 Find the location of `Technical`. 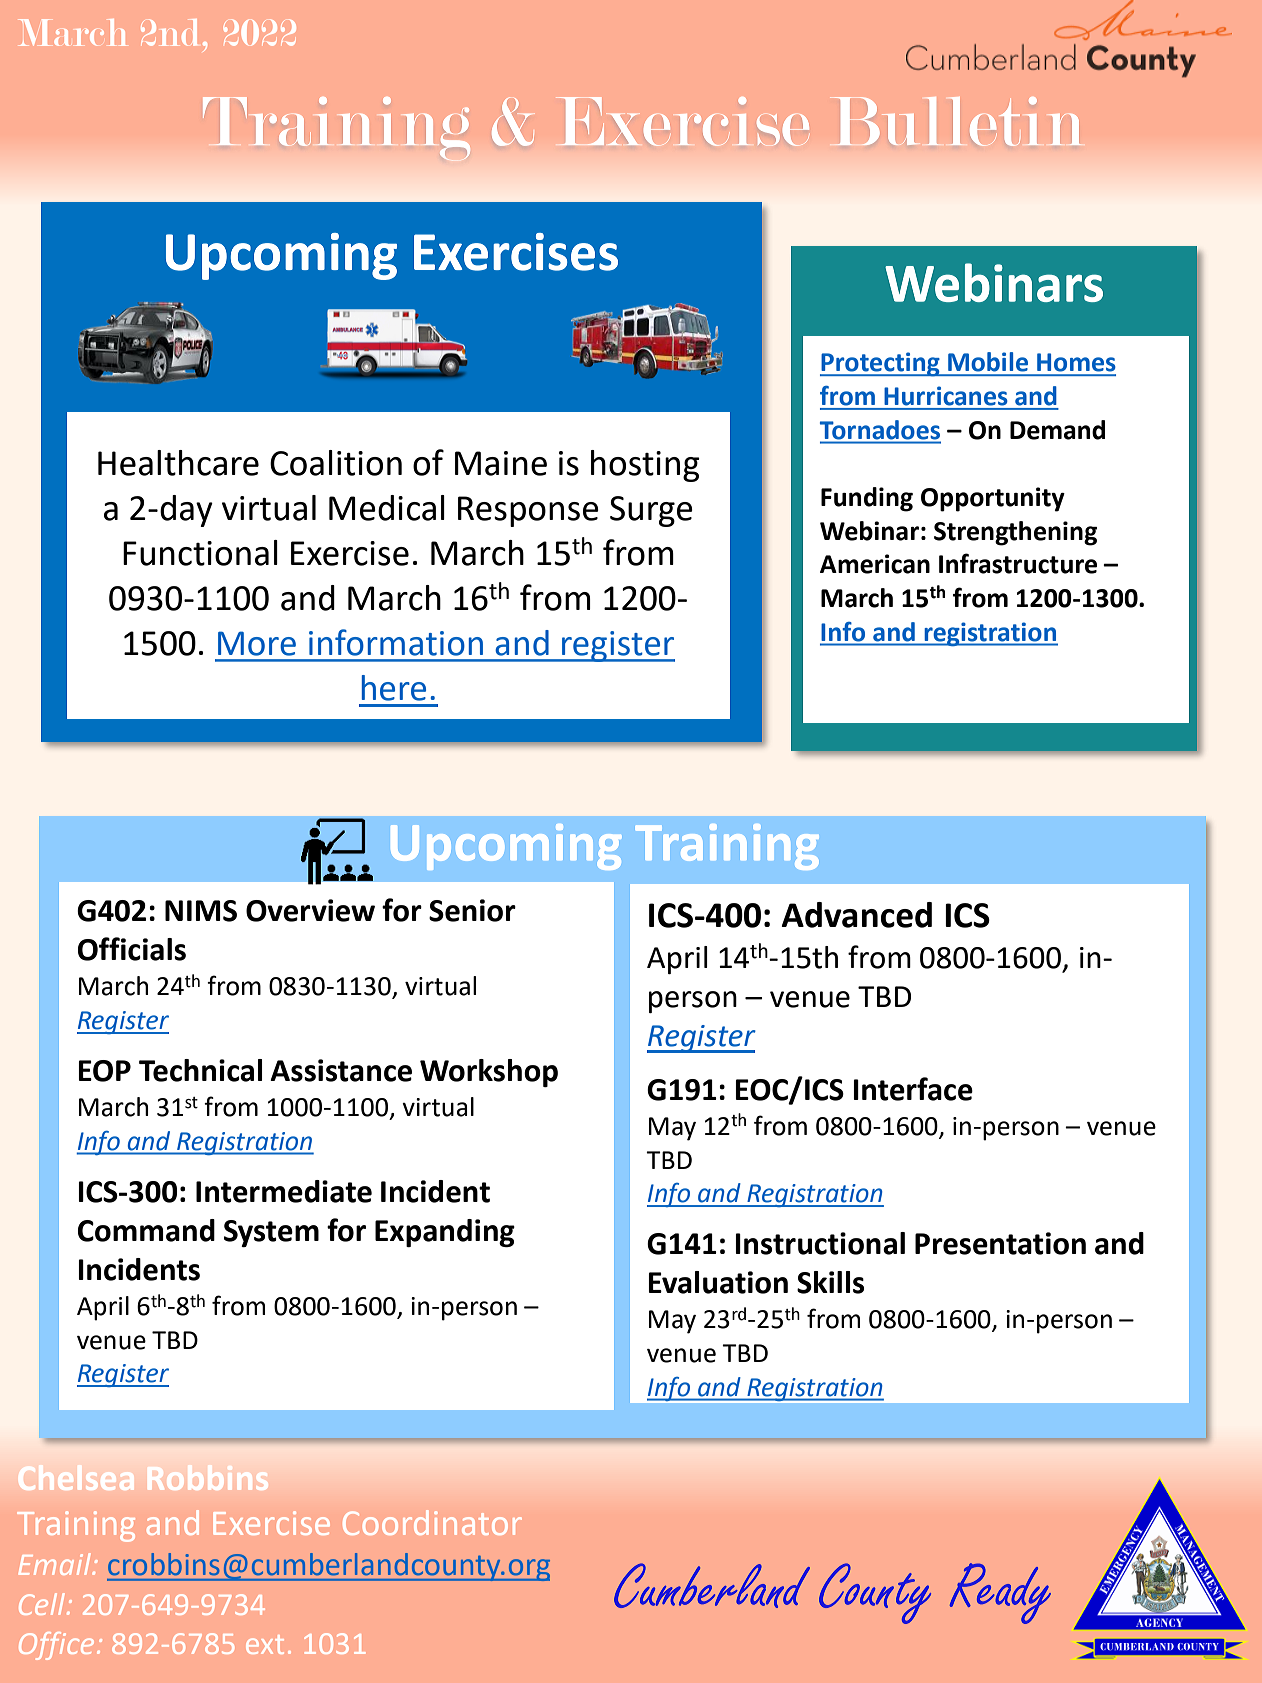

Technical is located at coordinates (200, 1070).
